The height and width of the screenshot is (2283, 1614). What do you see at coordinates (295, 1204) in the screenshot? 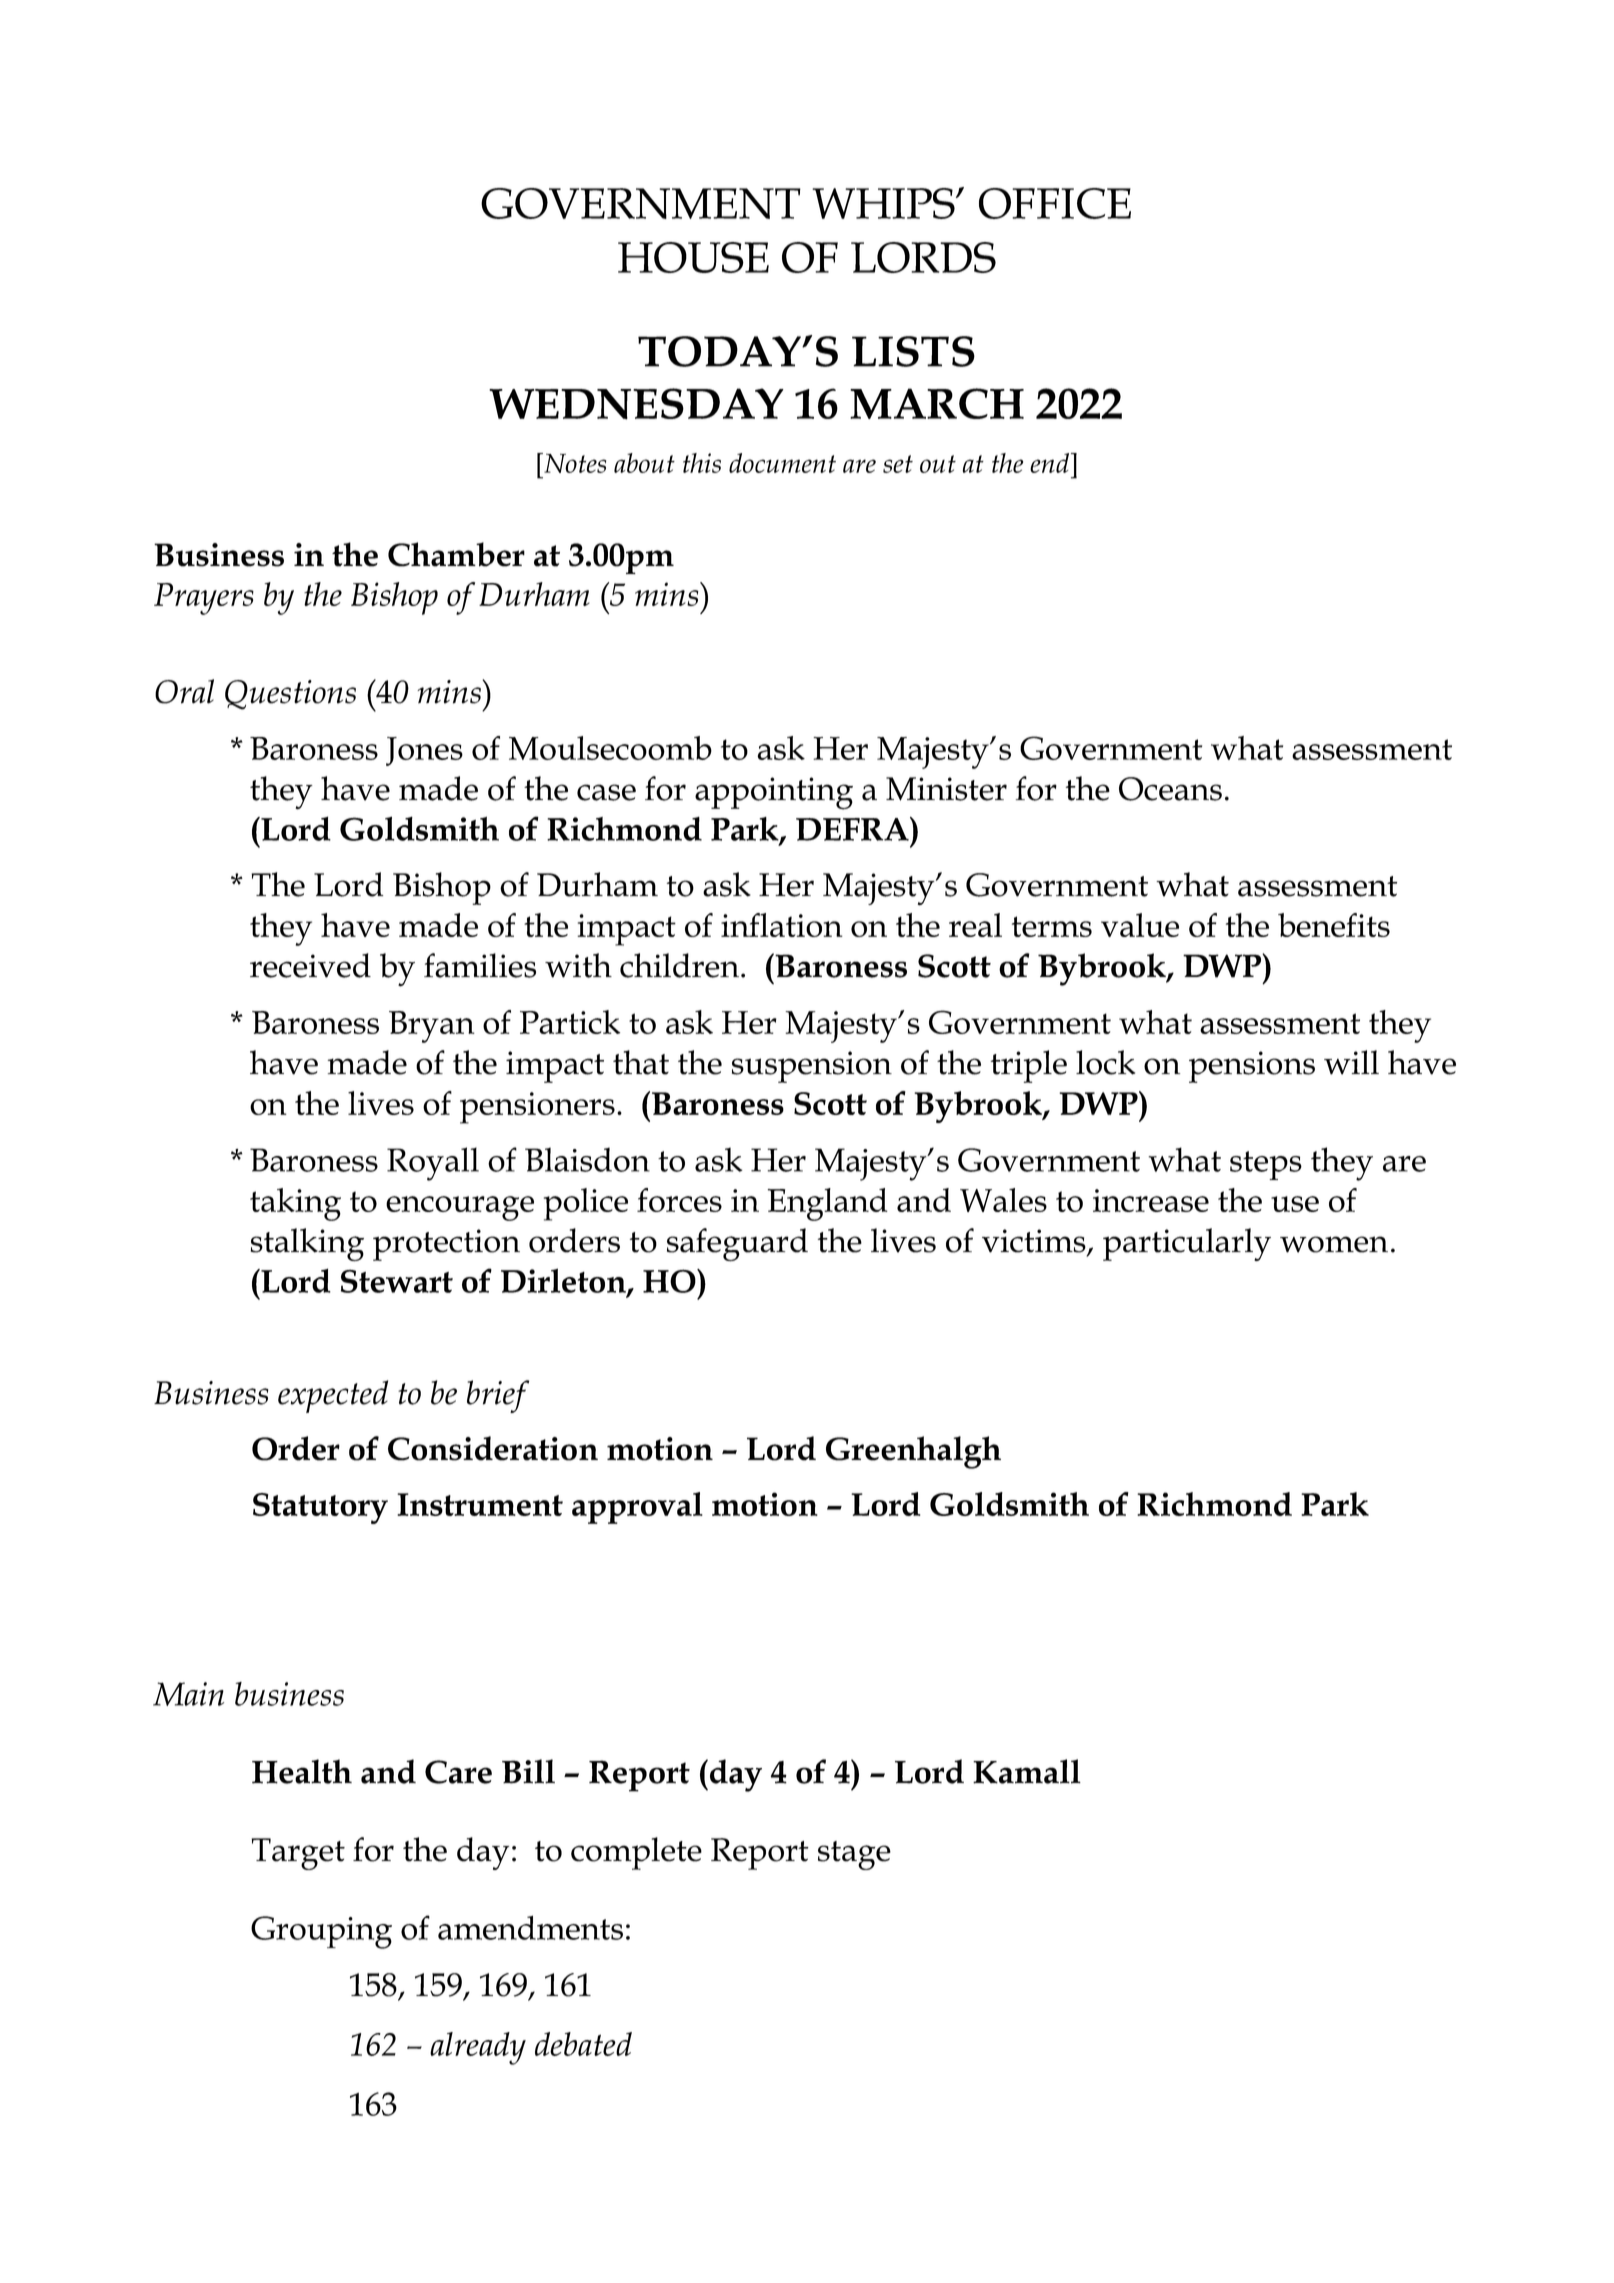
I see `taking` at bounding box center [295, 1204].
